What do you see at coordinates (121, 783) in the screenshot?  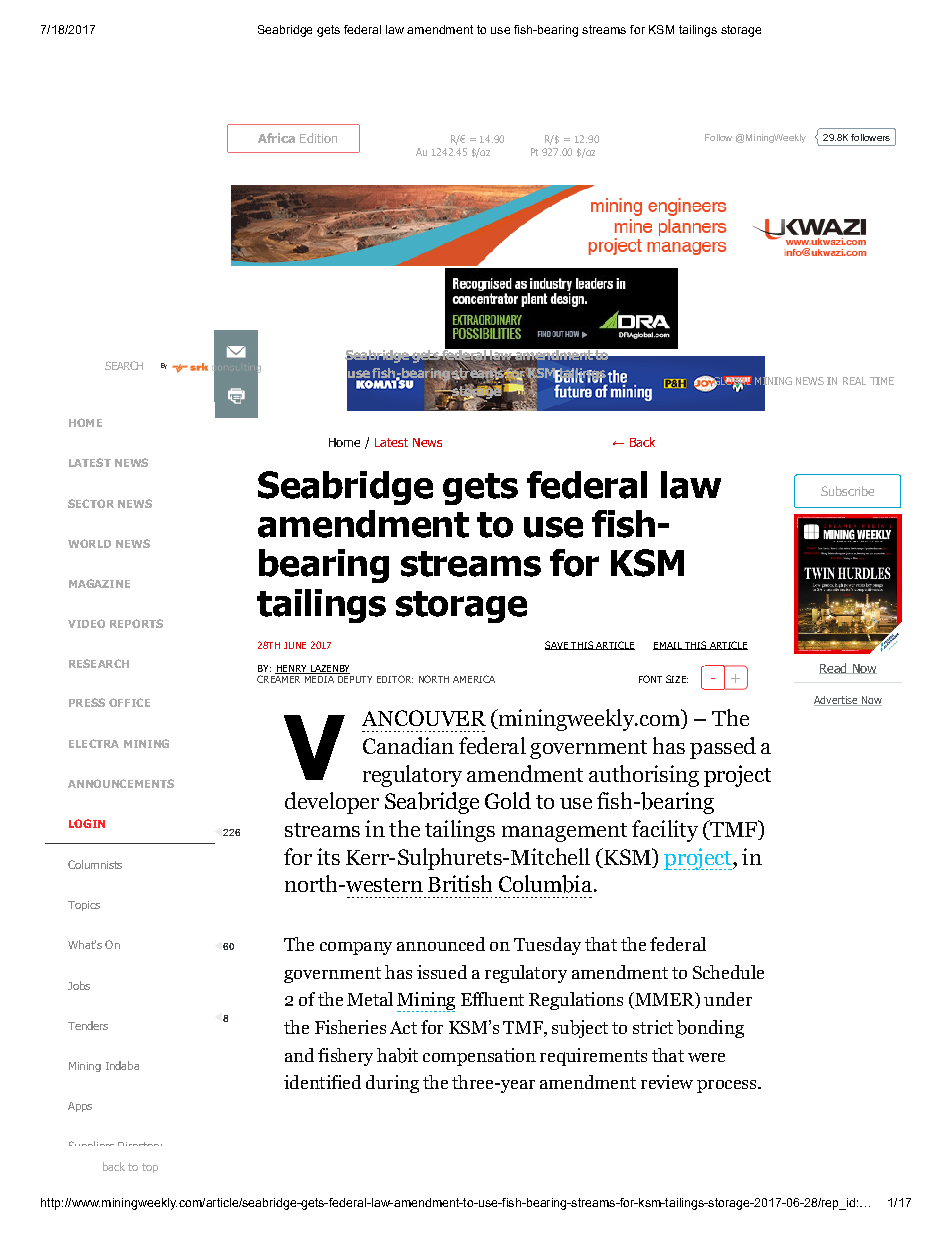 I see `ANNOUNCEMENTS` at bounding box center [121, 783].
